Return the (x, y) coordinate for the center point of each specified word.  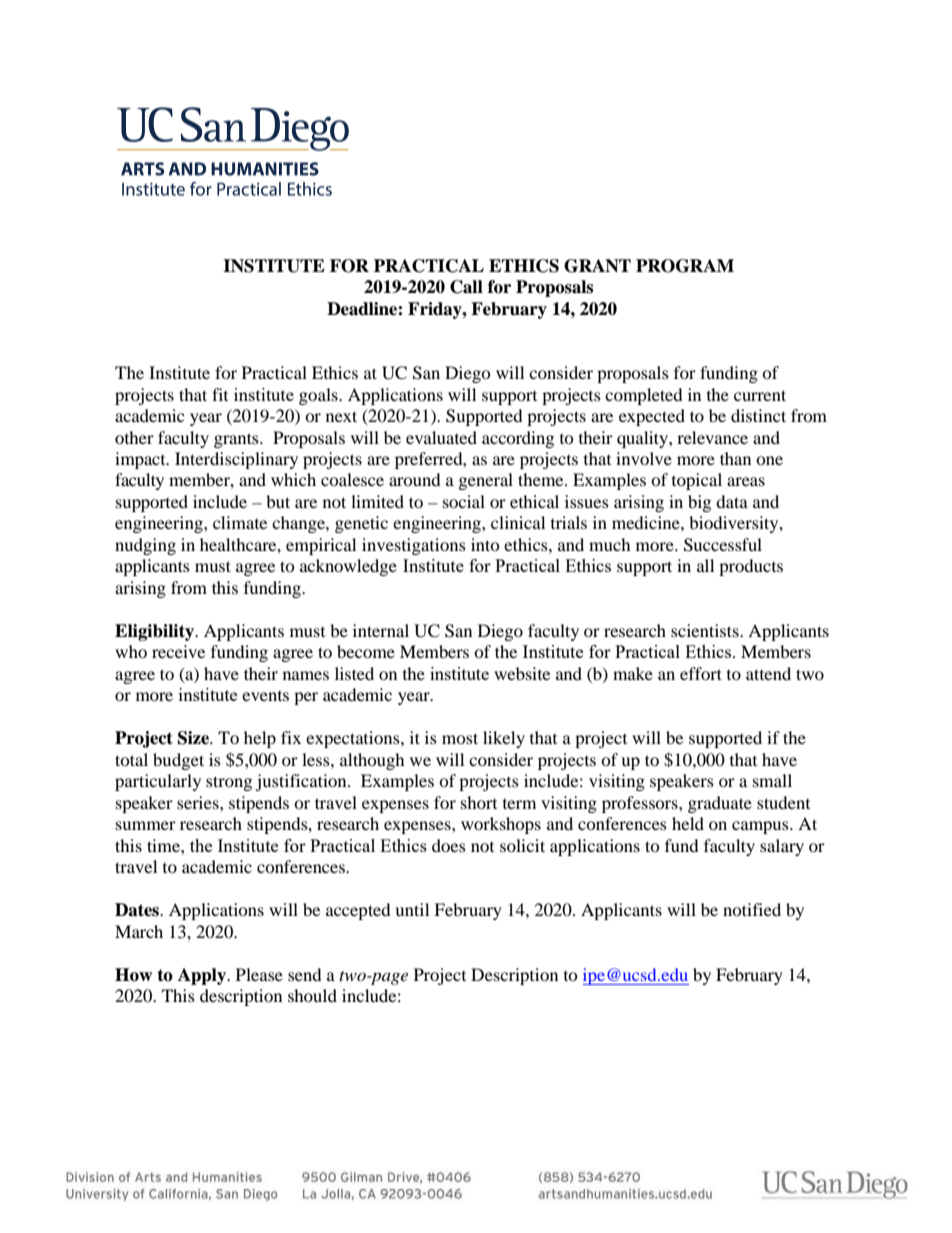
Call (466, 287)
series (199, 802)
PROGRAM (685, 266)
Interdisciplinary (236, 460)
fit (220, 394)
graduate (720, 804)
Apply (203, 976)
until (412, 909)
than (735, 458)
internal (381, 630)
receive (178, 651)
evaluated (441, 437)
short (479, 802)
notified (752, 909)
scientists (706, 630)
